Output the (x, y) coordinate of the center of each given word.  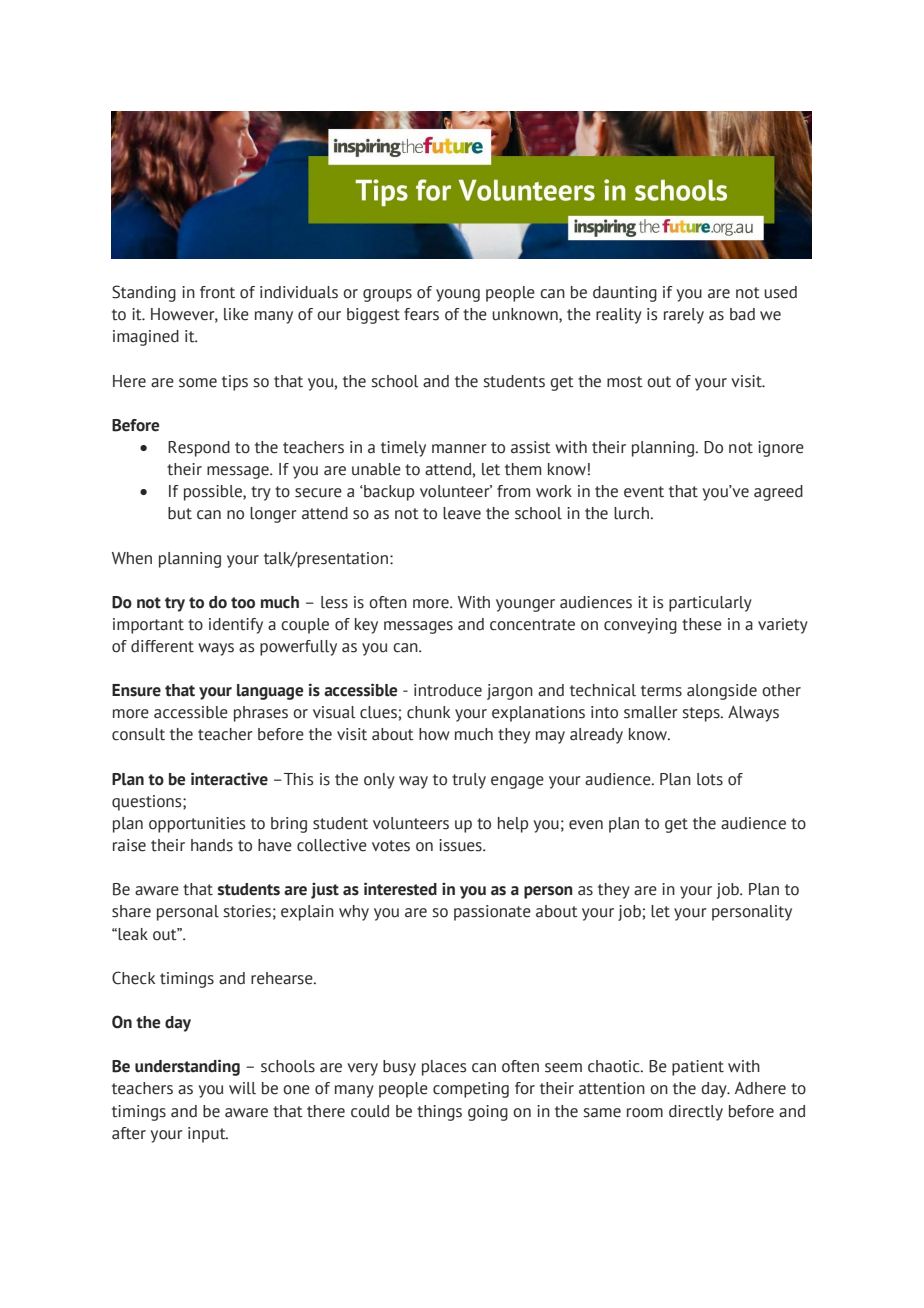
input (208, 1135)
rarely (684, 316)
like (236, 314)
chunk (428, 712)
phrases (261, 714)
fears (421, 314)
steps (702, 714)
